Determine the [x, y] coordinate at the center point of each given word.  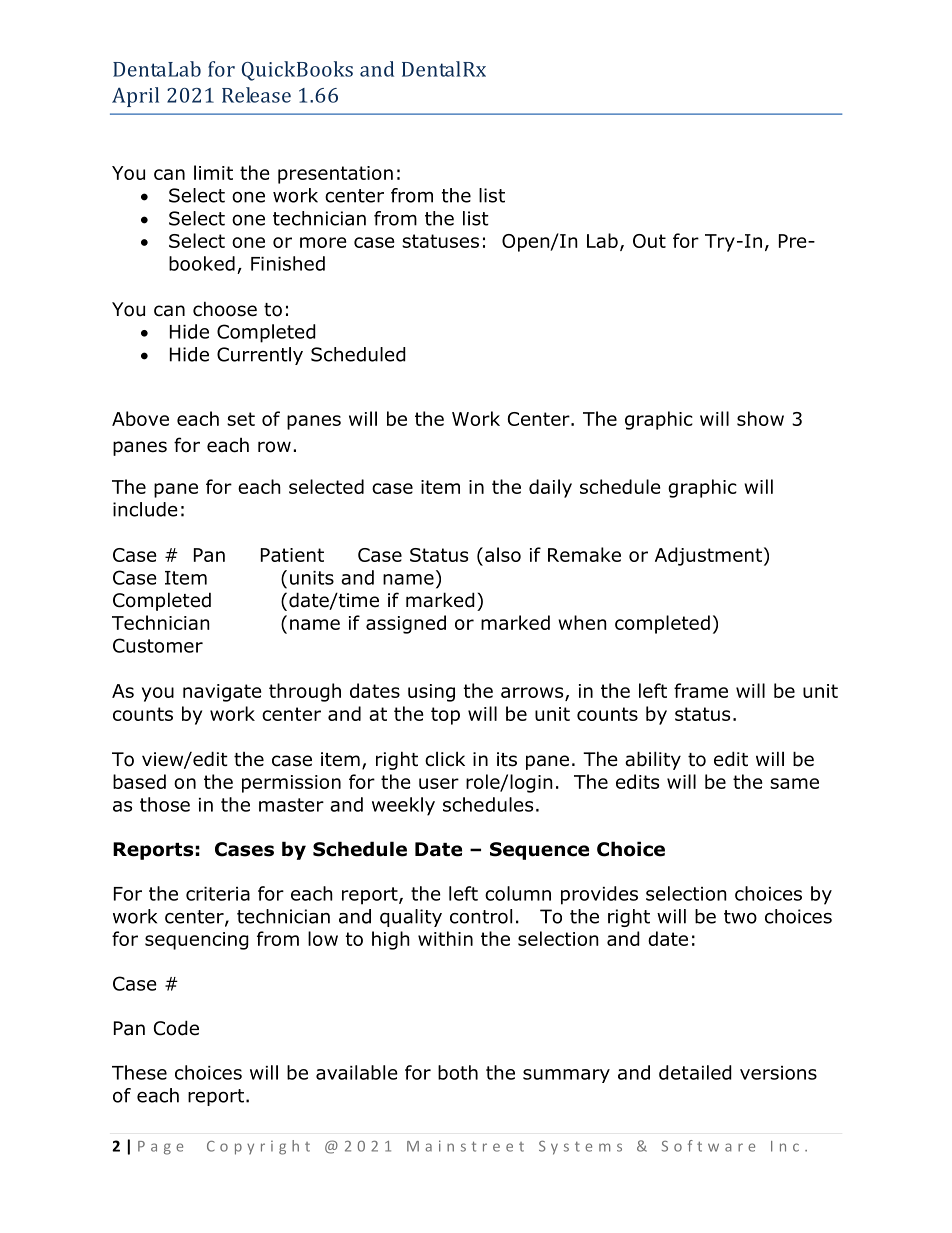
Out [649, 241]
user [439, 783]
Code [176, 1028]
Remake [584, 554]
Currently [260, 356]
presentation [335, 175]
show [760, 418]
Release [256, 95]
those [165, 804]
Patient [292, 555]
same [794, 783]
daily [550, 488]
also [503, 554]
